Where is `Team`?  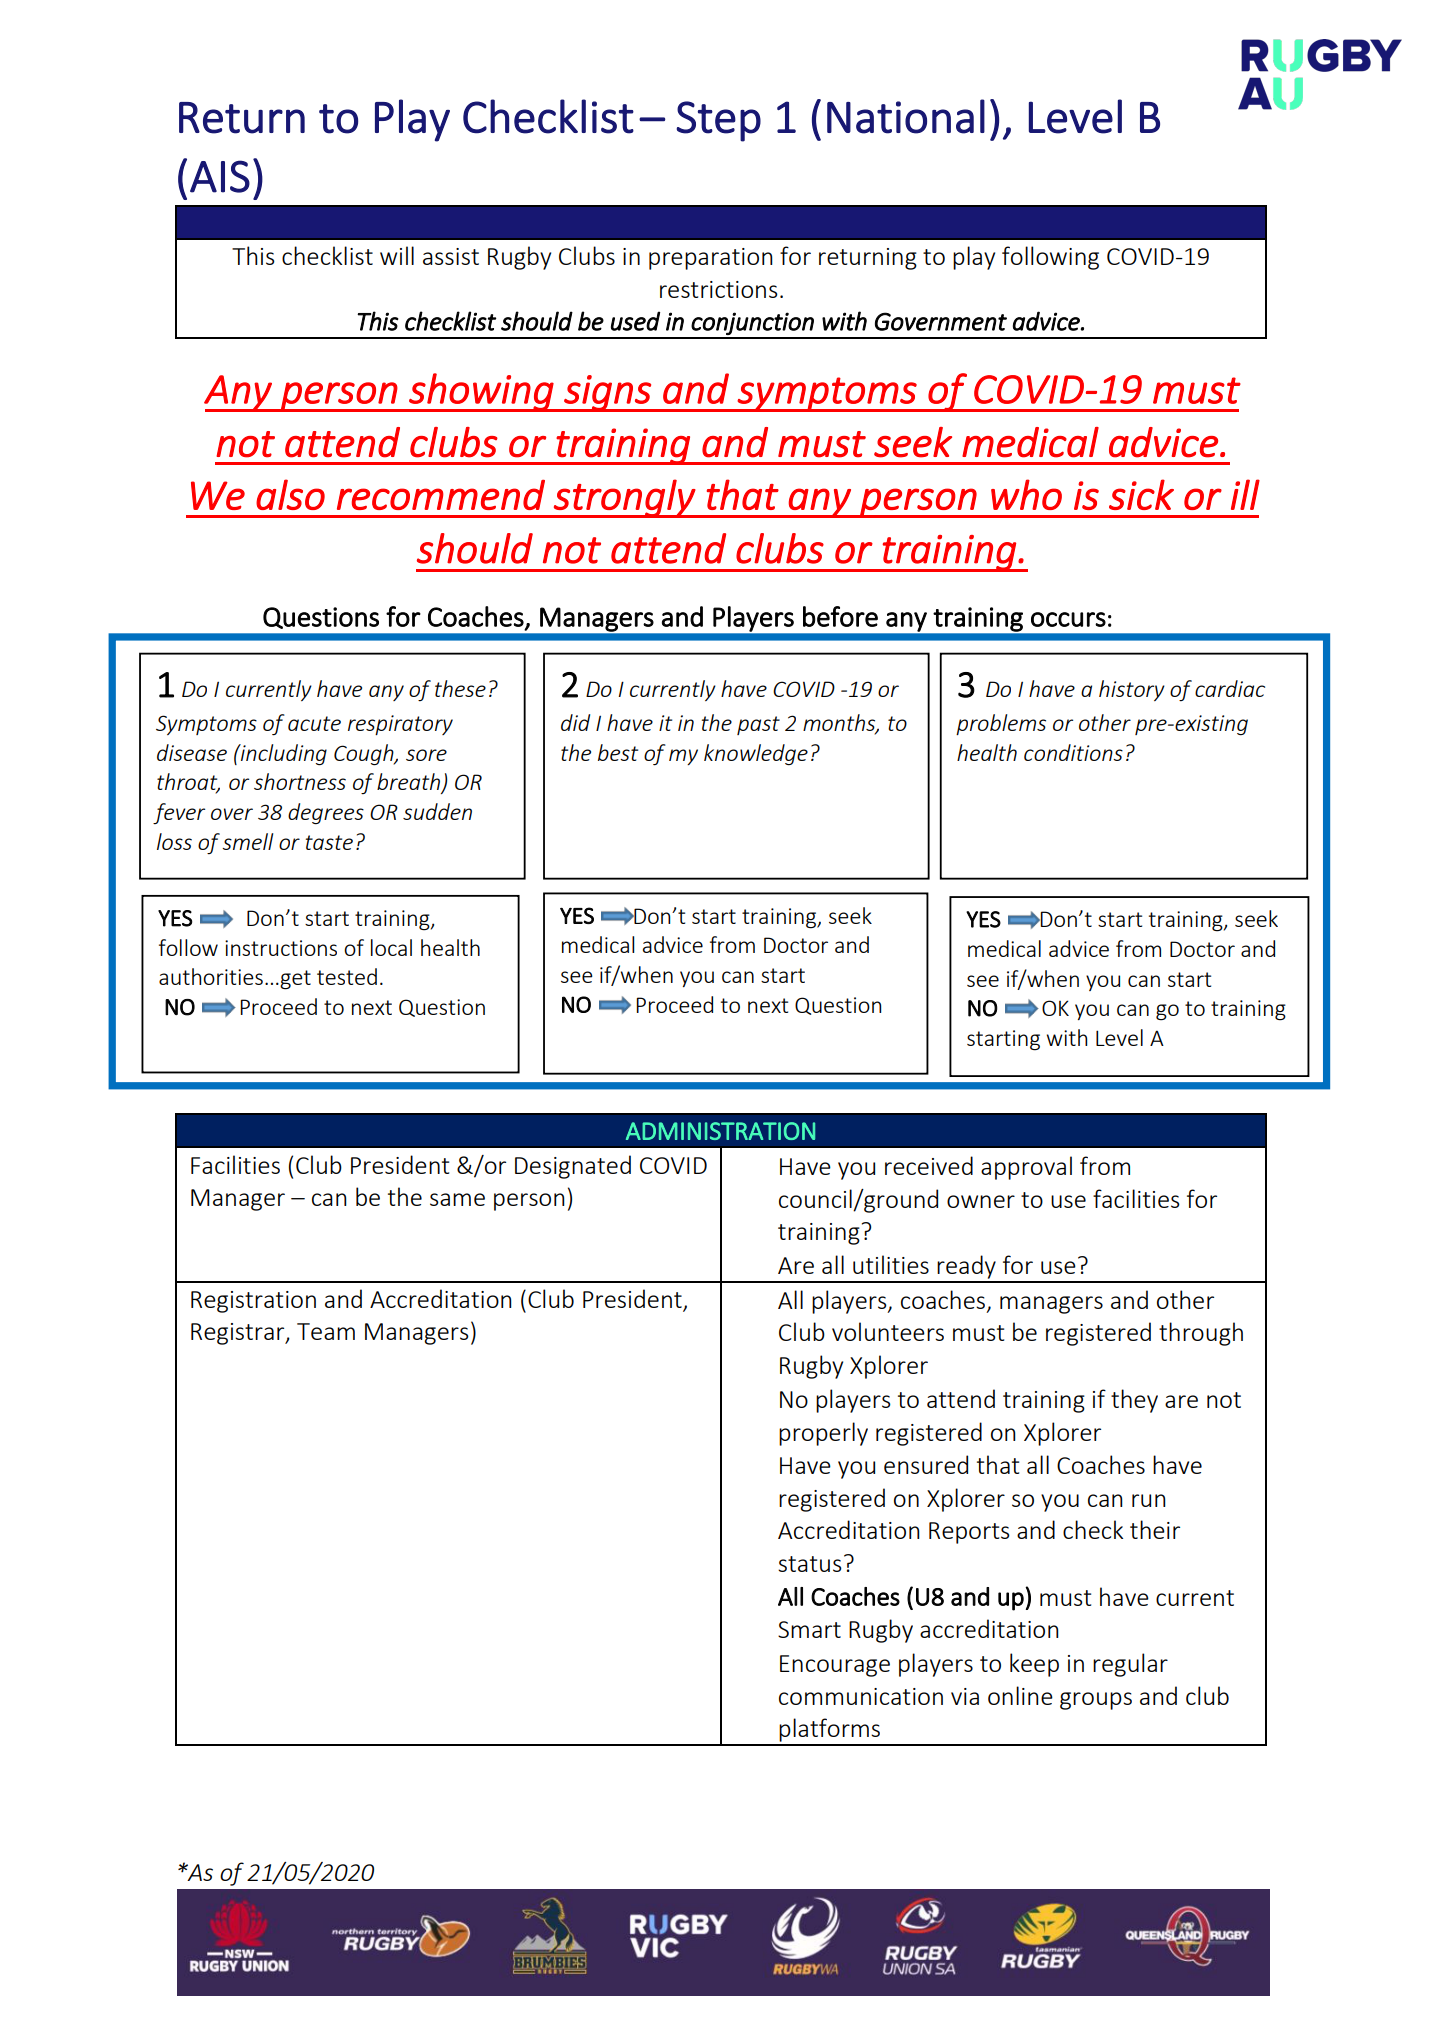
Team is located at coordinates (326, 1331).
